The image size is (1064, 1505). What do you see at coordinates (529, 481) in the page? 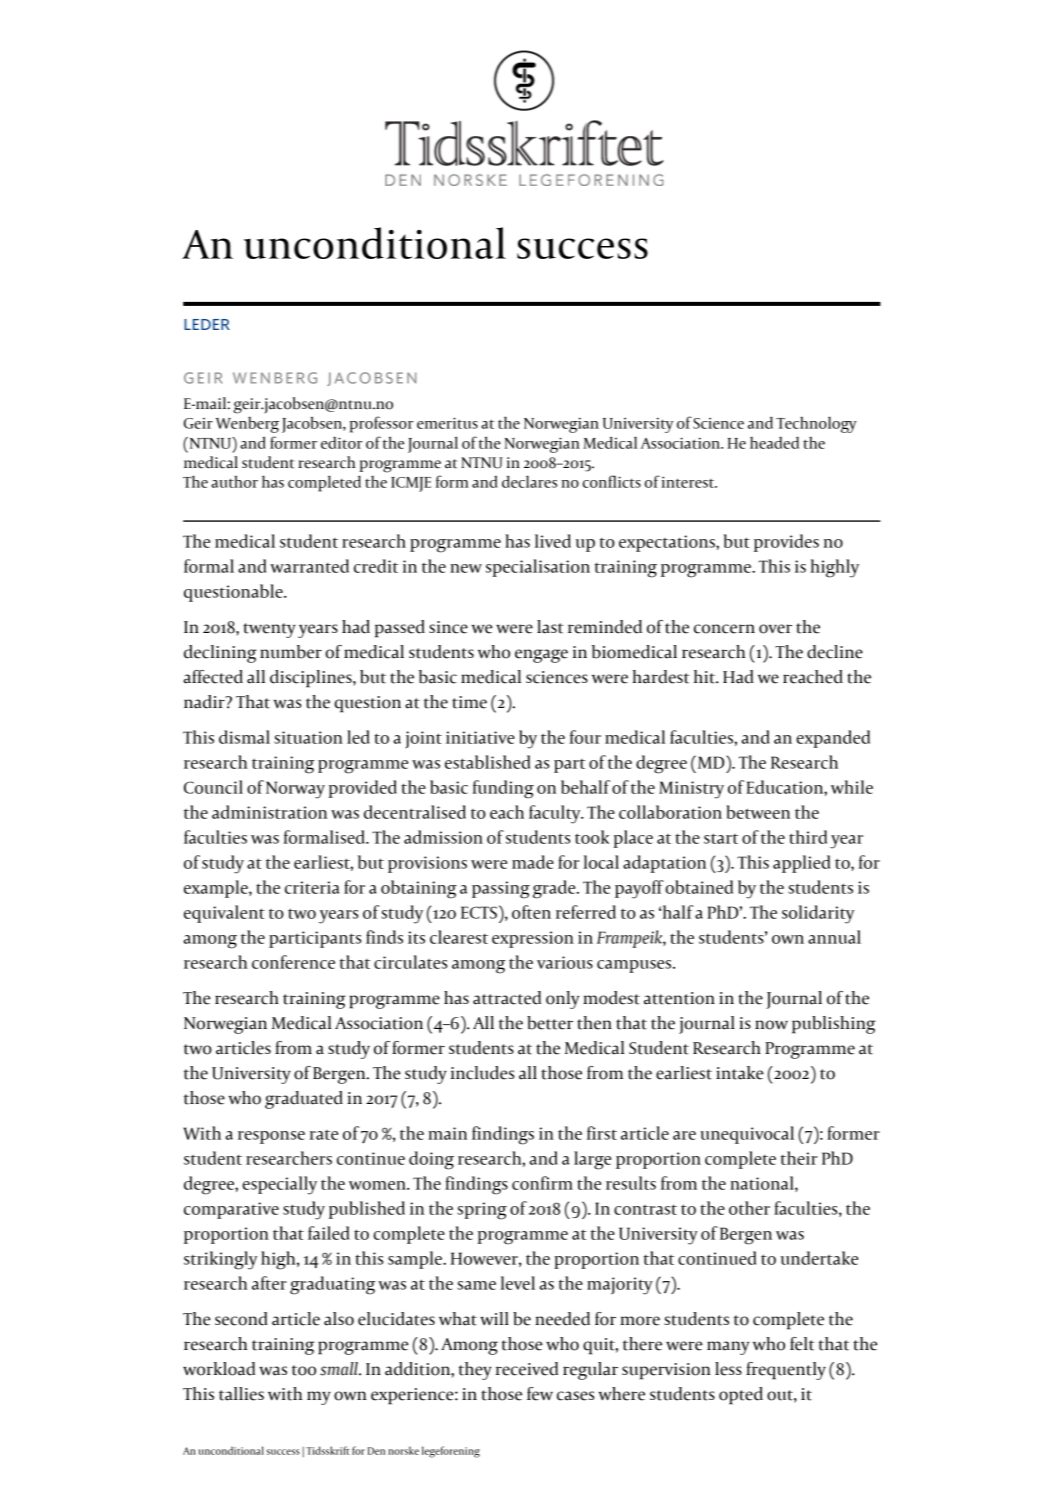
I see `declares` at bounding box center [529, 481].
